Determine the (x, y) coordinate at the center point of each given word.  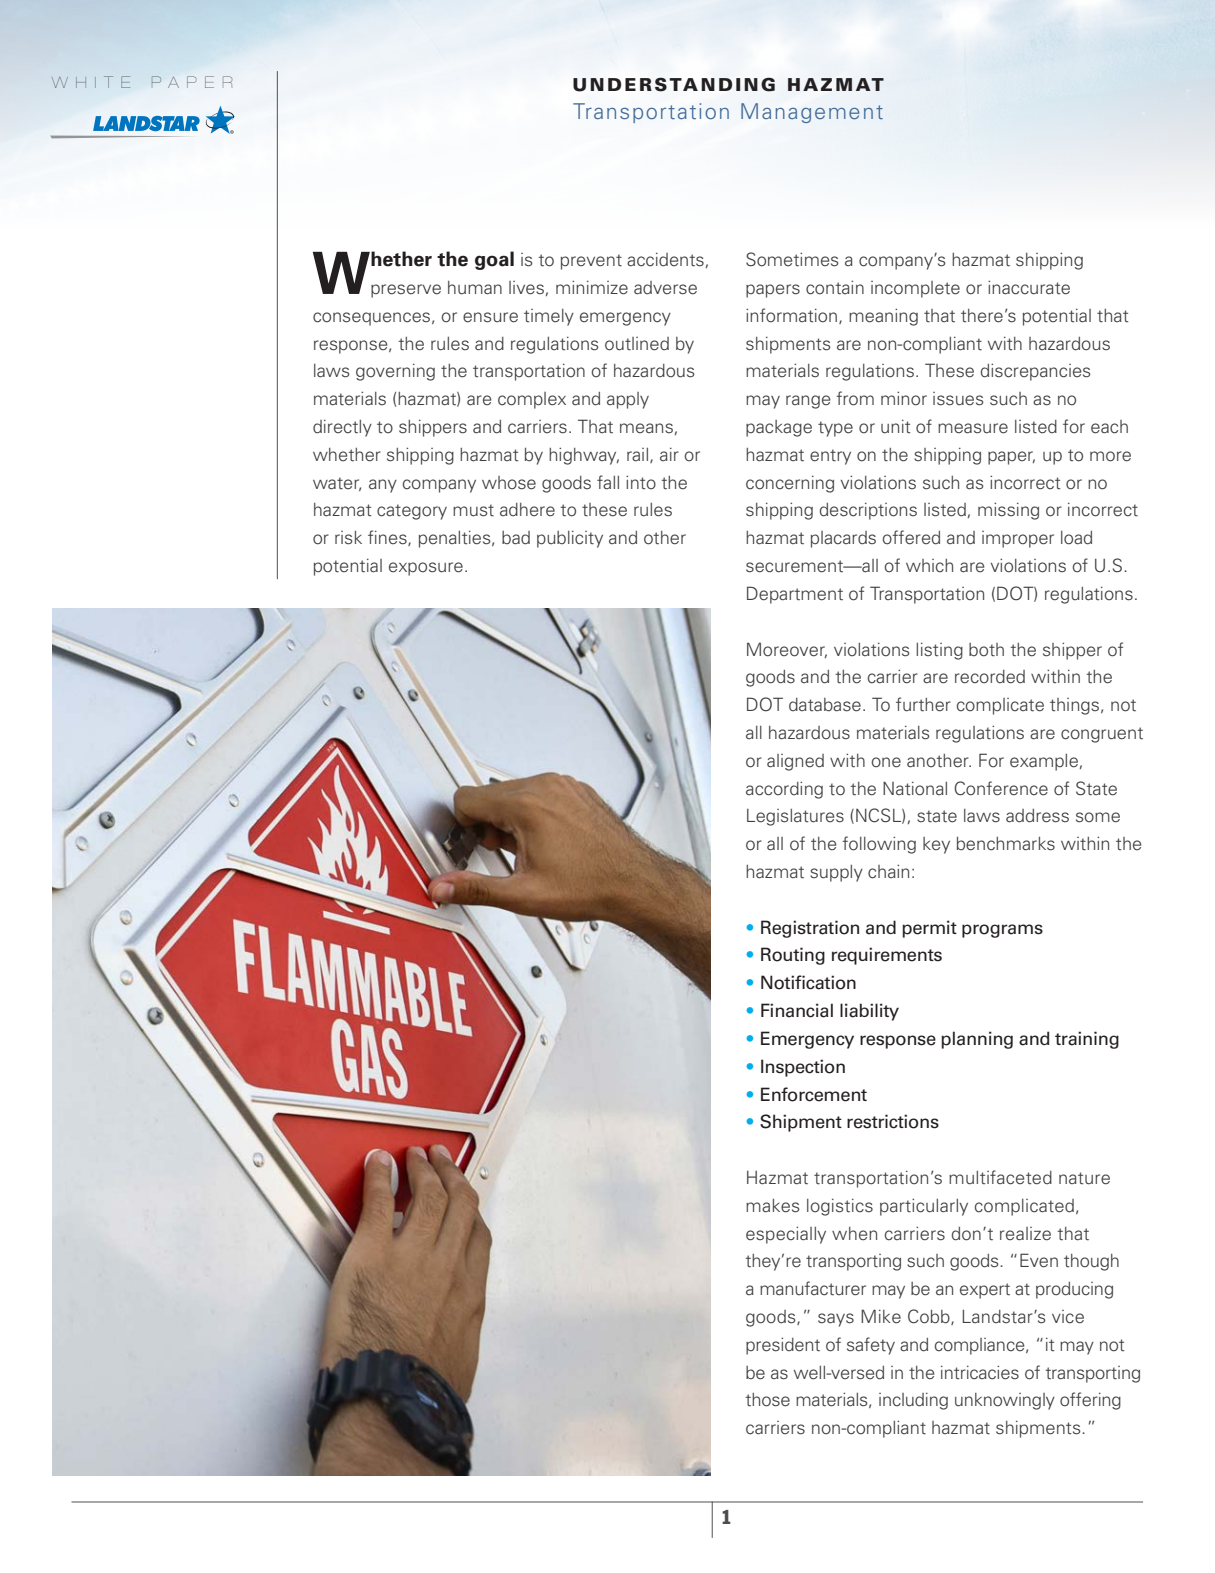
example (1044, 762)
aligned (795, 762)
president (783, 1346)
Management (812, 113)
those (767, 1400)
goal (494, 260)
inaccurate (1029, 287)
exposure (426, 569)
